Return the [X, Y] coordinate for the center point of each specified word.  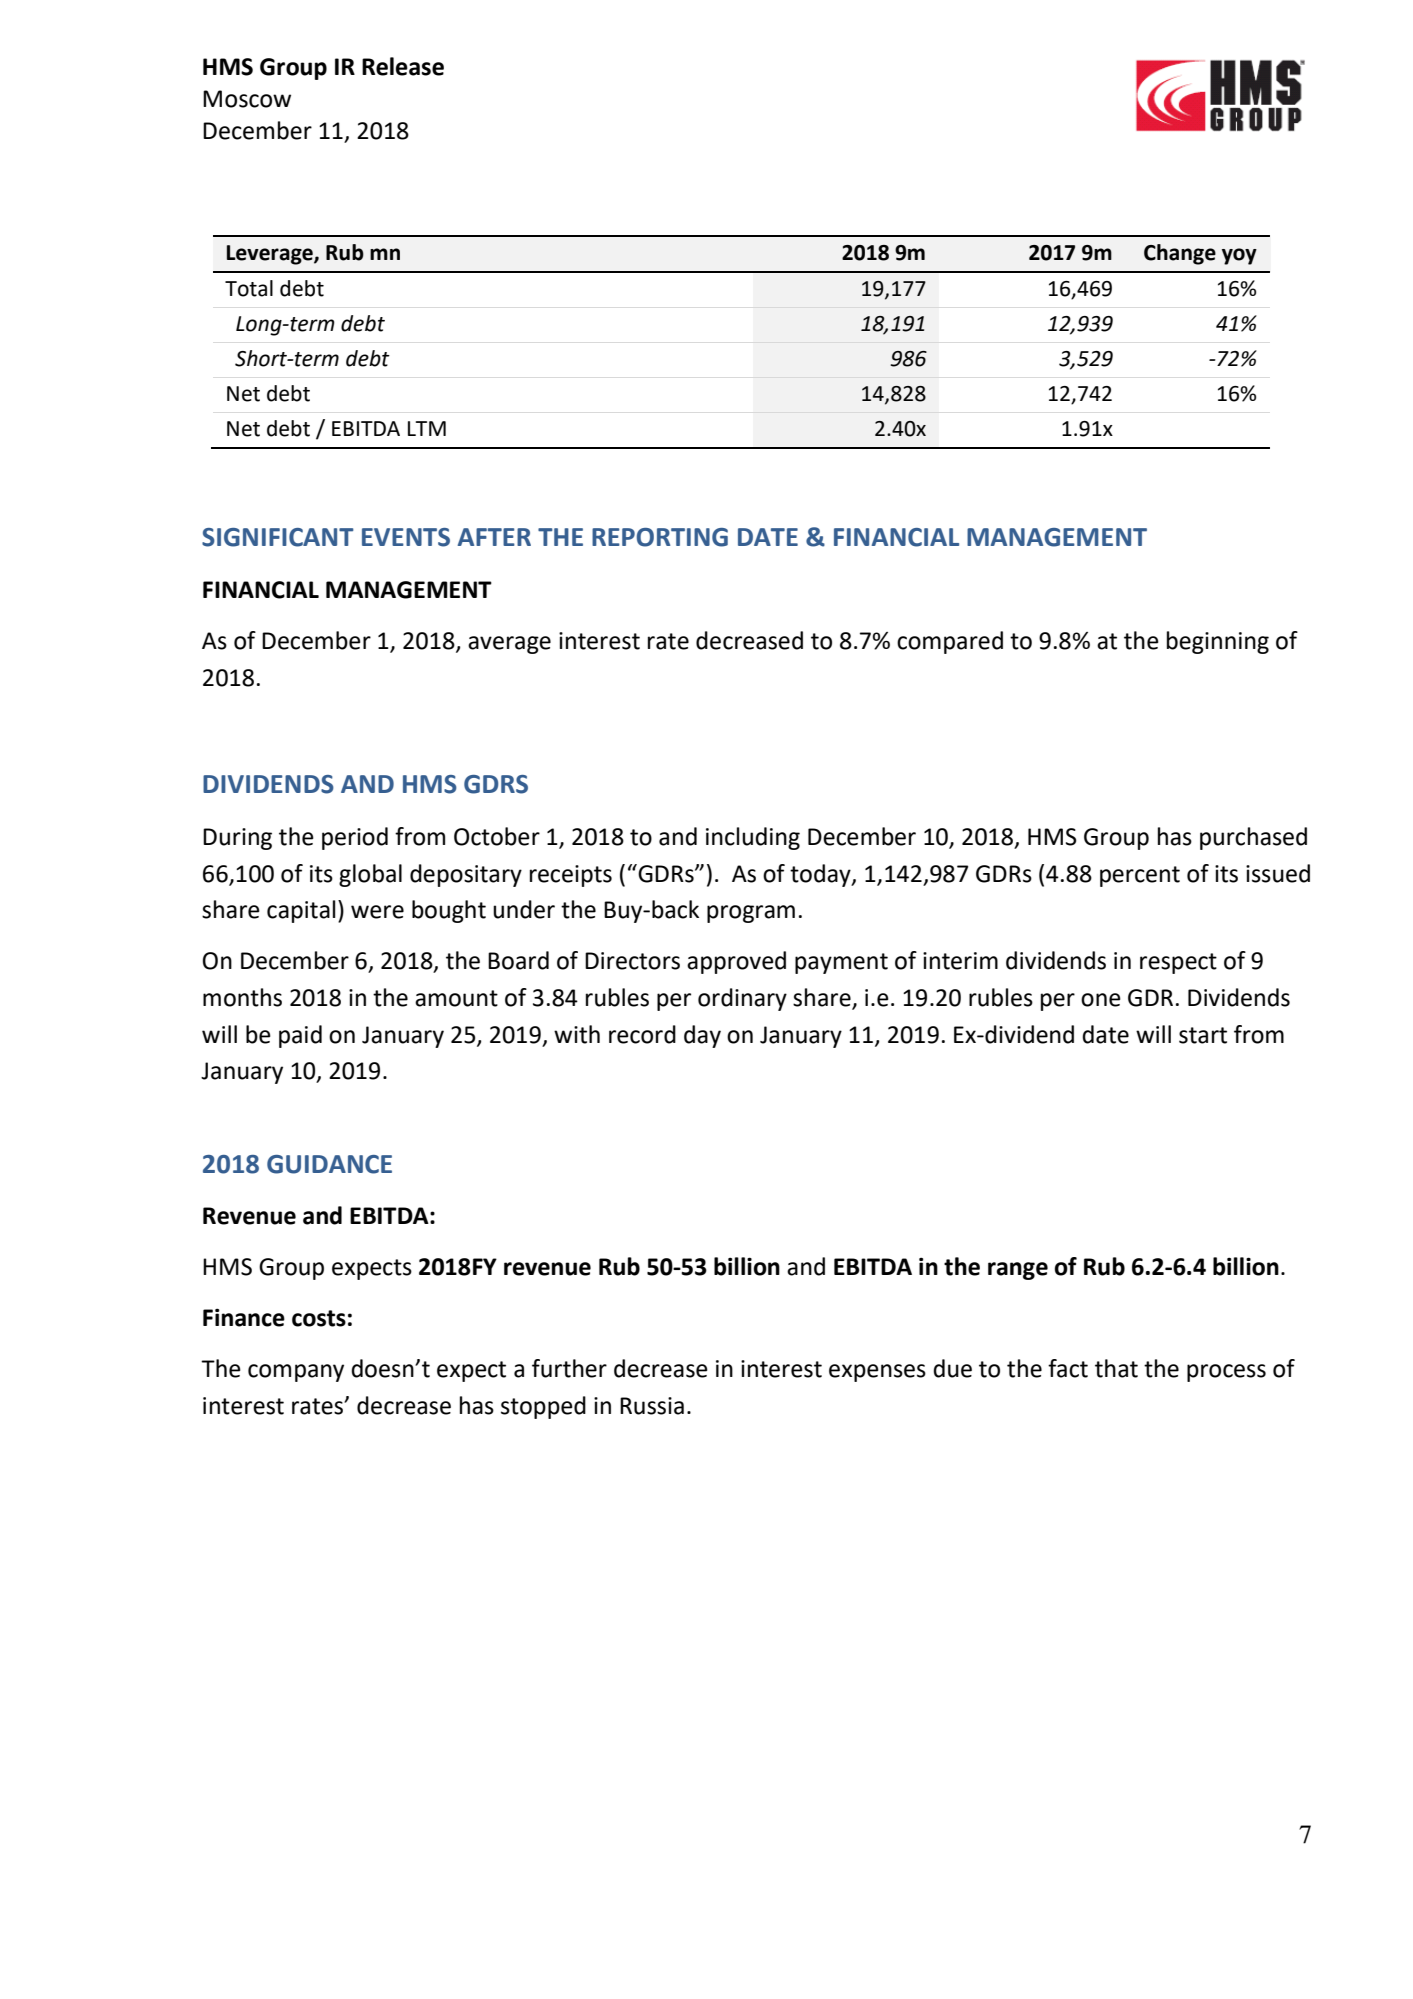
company [296, 1373]
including [753, 838]
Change [1180, 254]
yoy [1239, 256]
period [355, 838]
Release [403, 66]
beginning [1218, 642]
